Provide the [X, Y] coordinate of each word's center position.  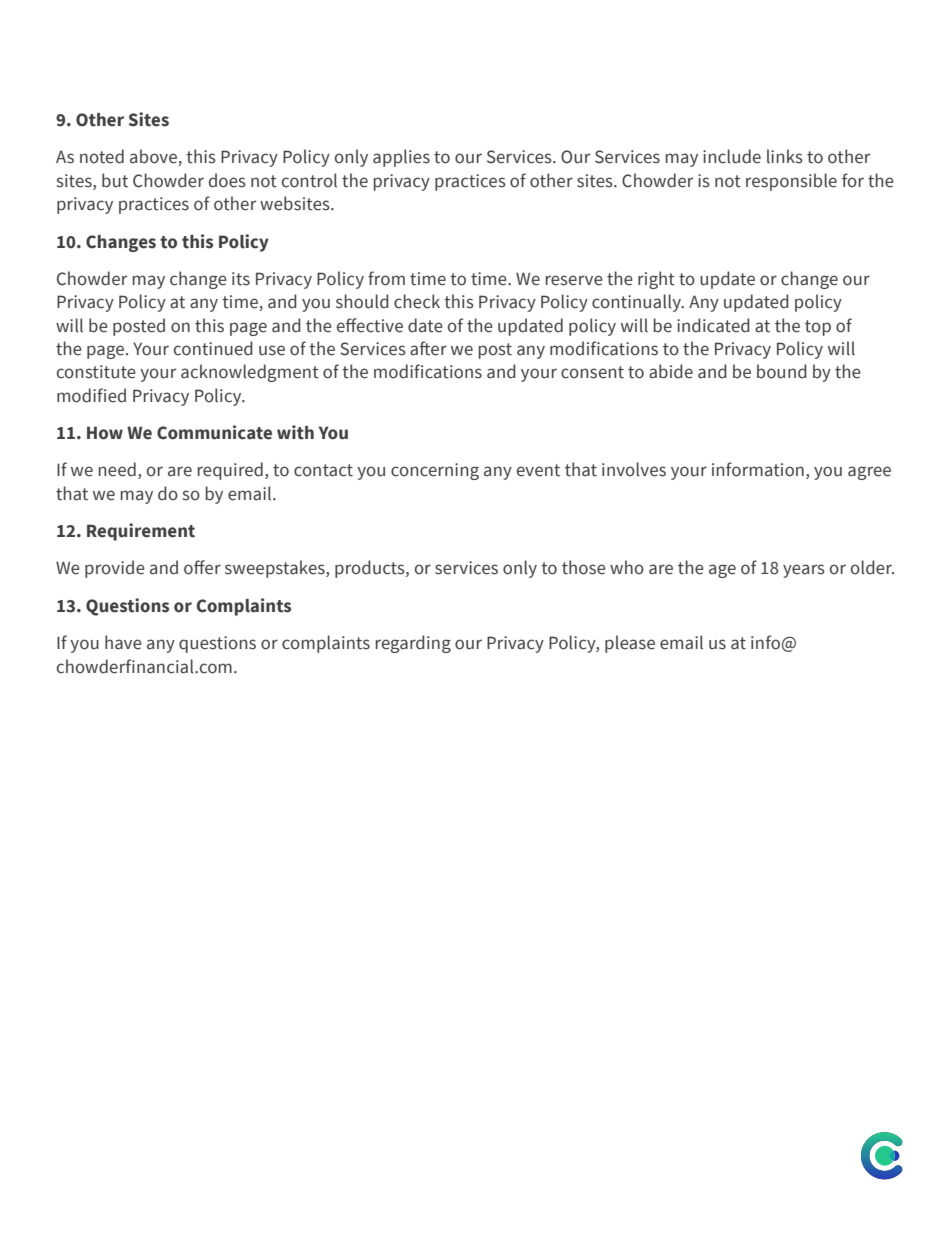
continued [213, 348]
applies [401, 158]
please [630, 644]
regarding [413, 644]
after [428, 348]
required [230, 471]
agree [869, 473]
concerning [435, 471]
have [123, 642]
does [227, 180]
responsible [791, 182]
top [818, 328]
